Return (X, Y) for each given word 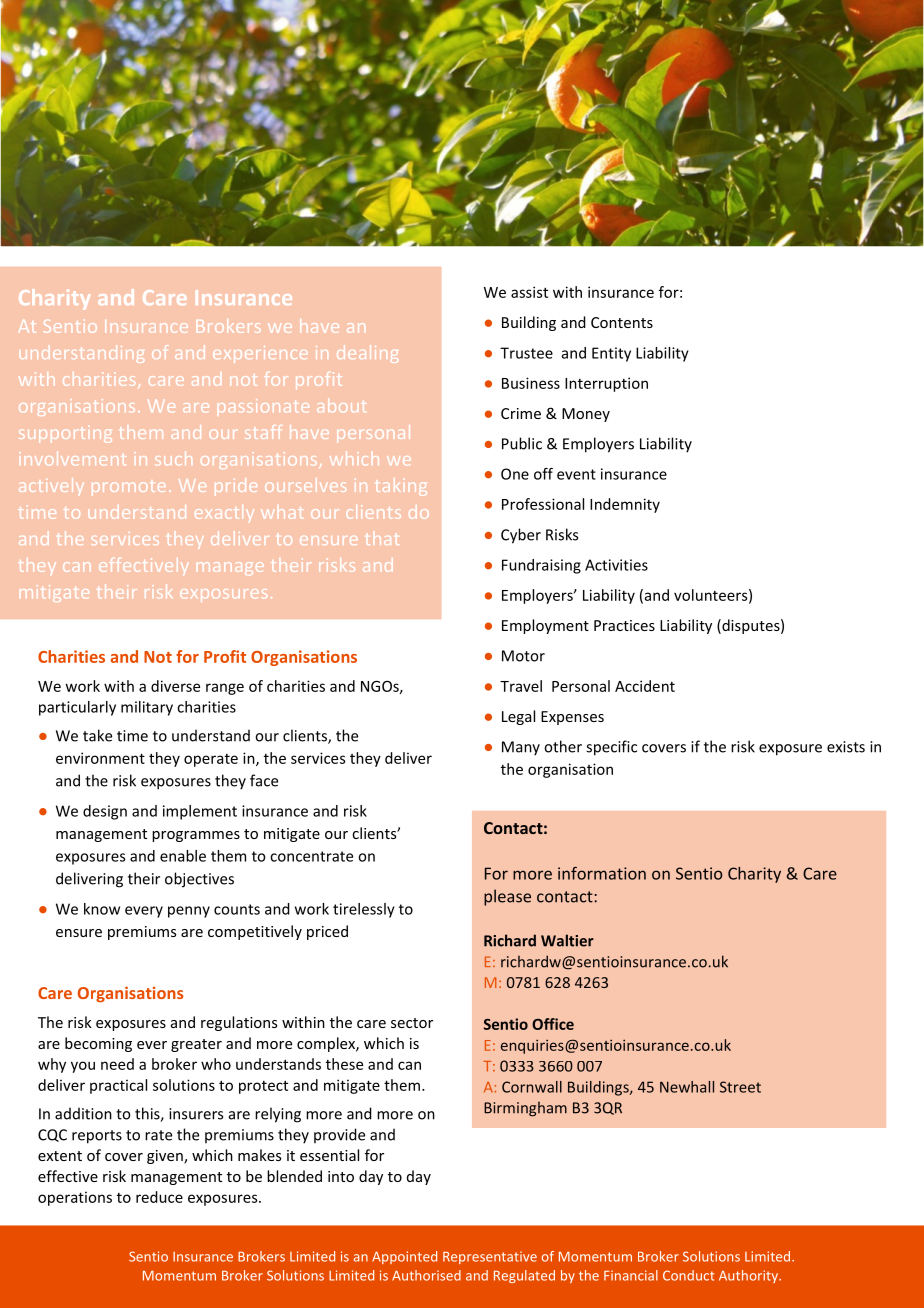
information (602, 873)
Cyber (521, 536)
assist (529, 292)
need (117, 1064)
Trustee (526, 353)
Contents (622, 322)
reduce (159, 1197)
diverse (175, 686)
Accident (645, 686)
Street (740, 1087)
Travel (521, 686)
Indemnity (625, 505)
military (147, 708)
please (507, 897)
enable (183, 856)
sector (412, 1023)
